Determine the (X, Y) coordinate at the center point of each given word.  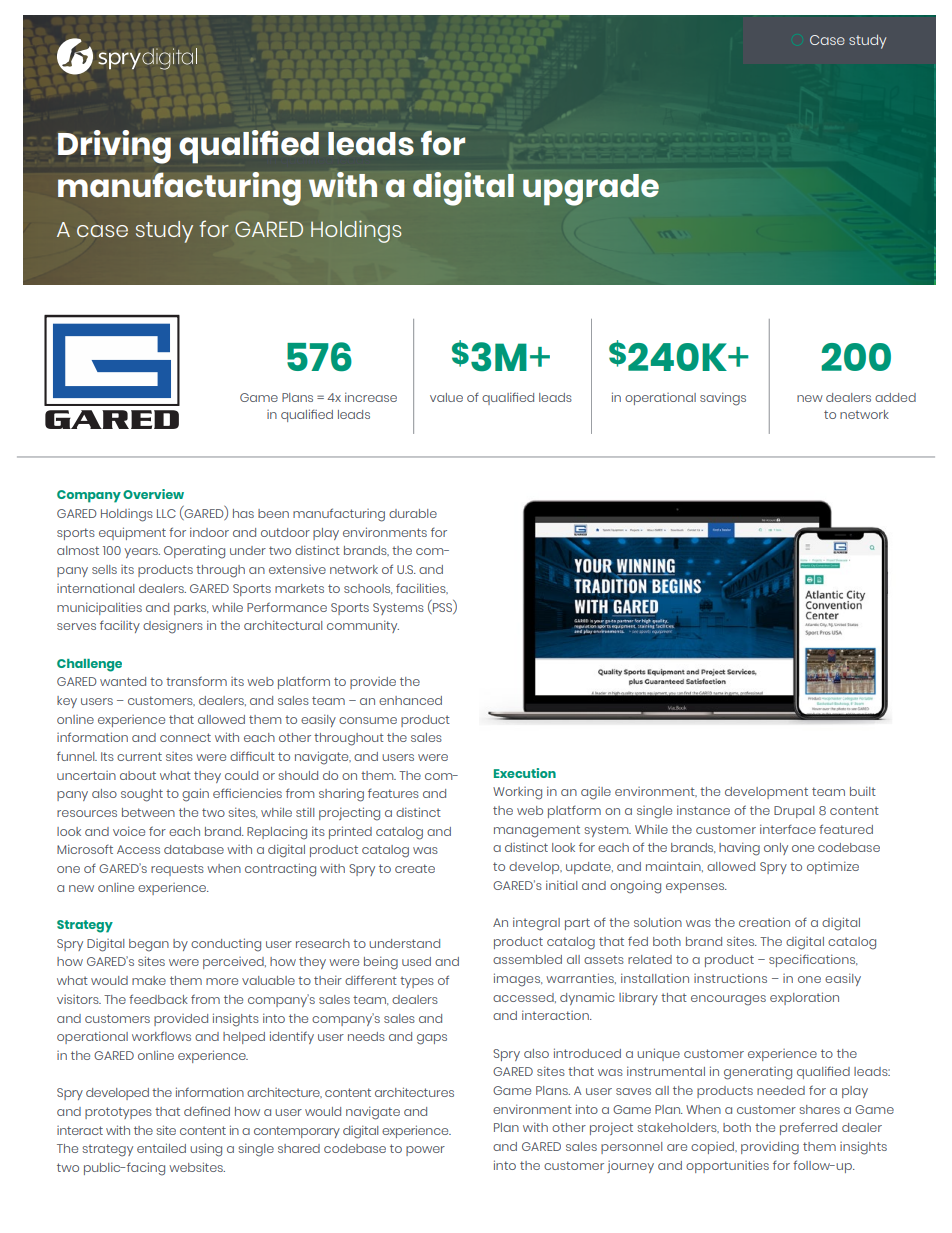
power (425, 1151)
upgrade (591, 190)
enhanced (410, 700)
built (863, 791)
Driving (114, 147)
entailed (161, 1148)
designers (173, 627)
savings (723, 399)
